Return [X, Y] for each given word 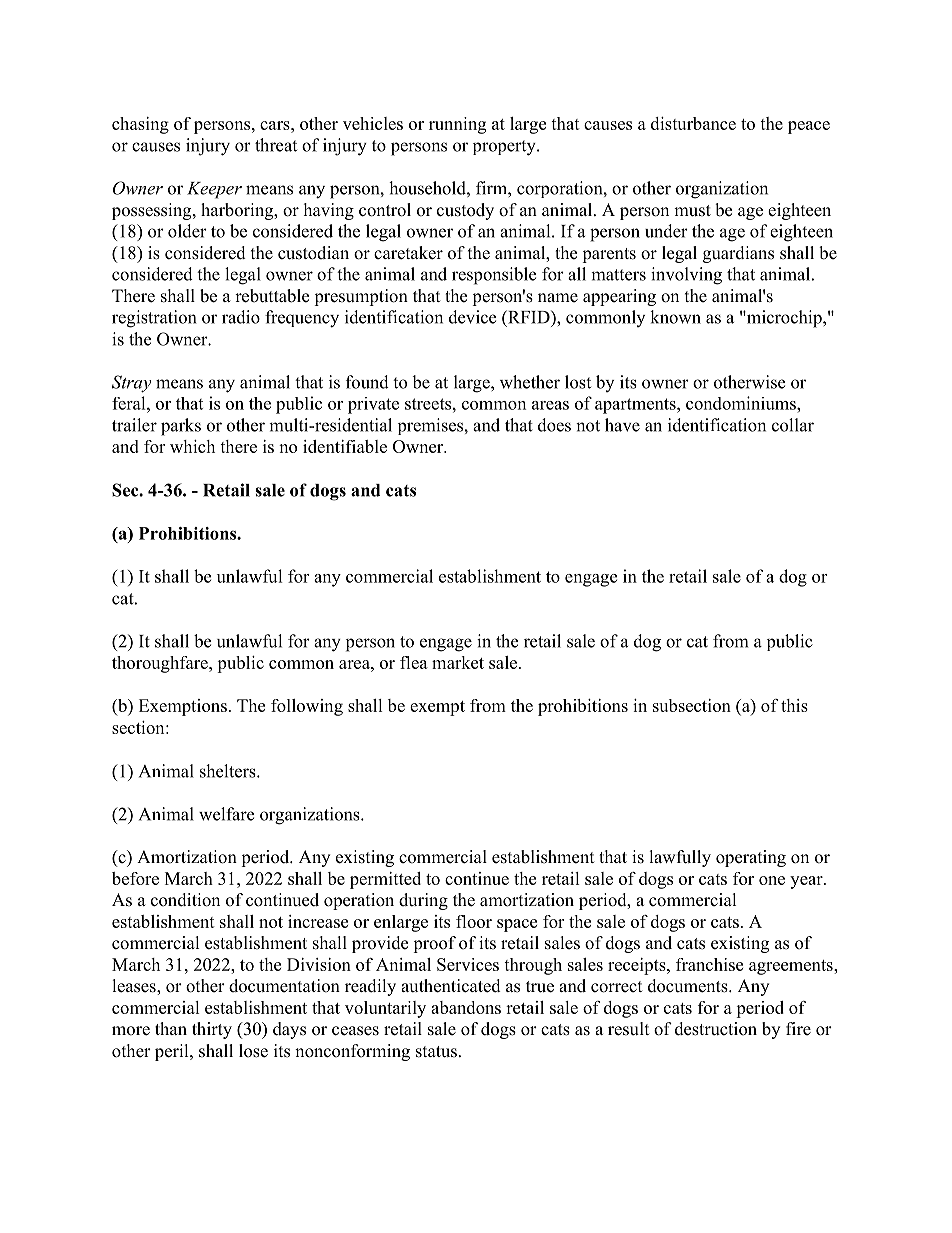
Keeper [214, 190]
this [794, 705]
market [458, 662]
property [505, 148]
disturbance [693, 123]
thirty [212, 1030]
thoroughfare [161, 664]
